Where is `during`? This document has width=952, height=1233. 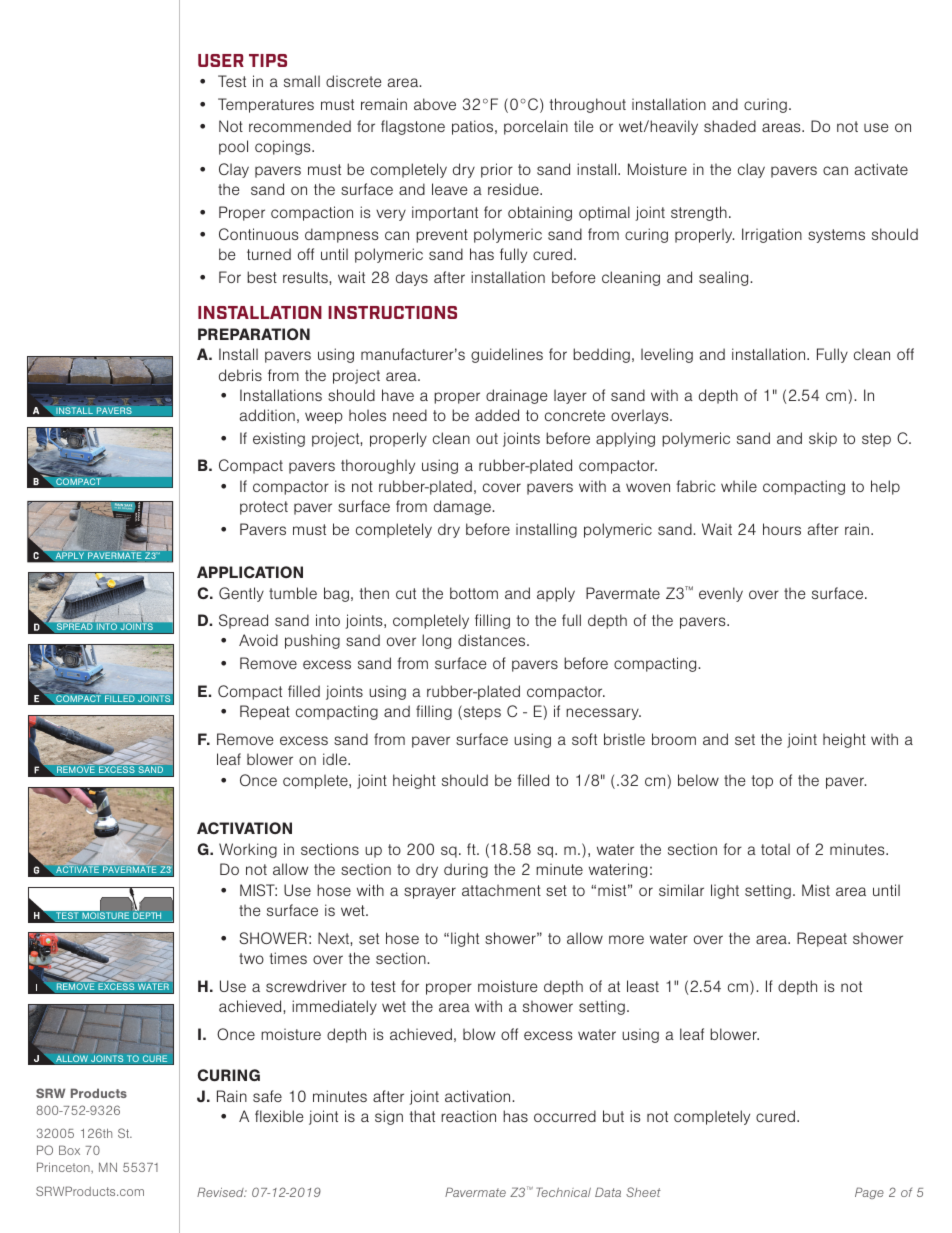
during is located at coordinates (466, 870).
